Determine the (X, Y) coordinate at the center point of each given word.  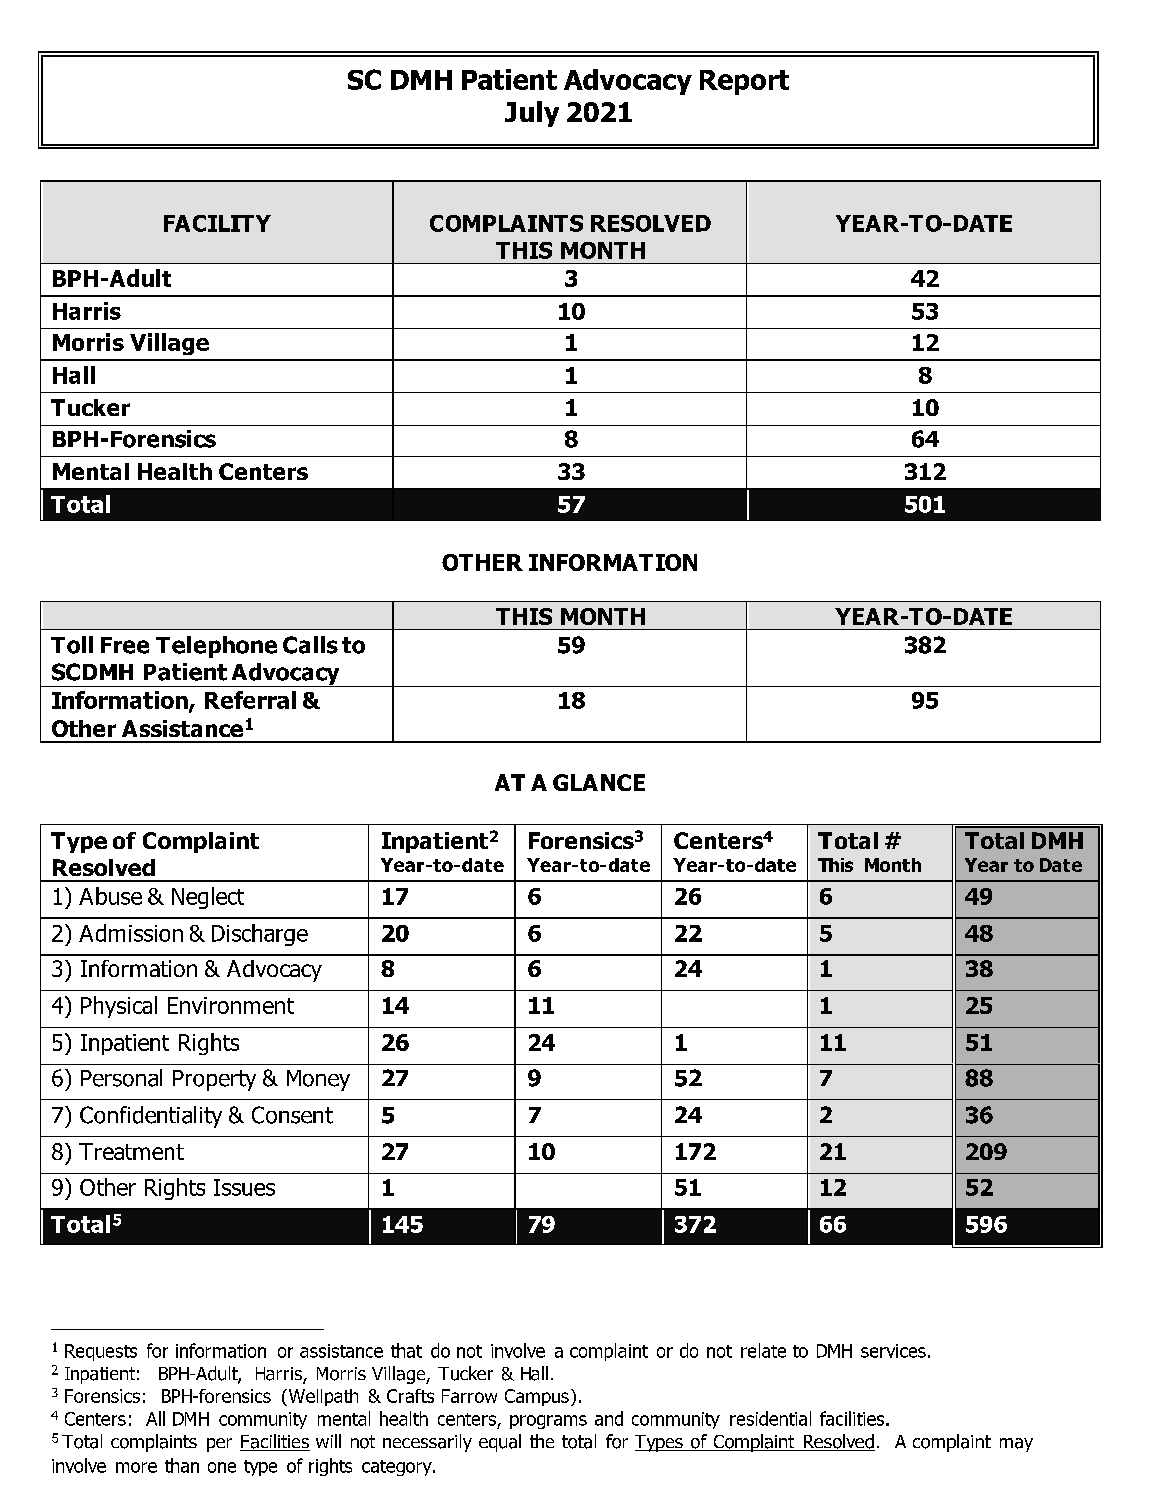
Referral (250, 700)
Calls (310, 645)
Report (744, 82)
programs (548, 1422)
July (532, 114)
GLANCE (599, 782)
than (182, 1465)
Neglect (208, 898)
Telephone (216, 647)
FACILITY (217, 223)
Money (318, 1080)
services (893, 1351)
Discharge (260, 935)
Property (214, 1080)
